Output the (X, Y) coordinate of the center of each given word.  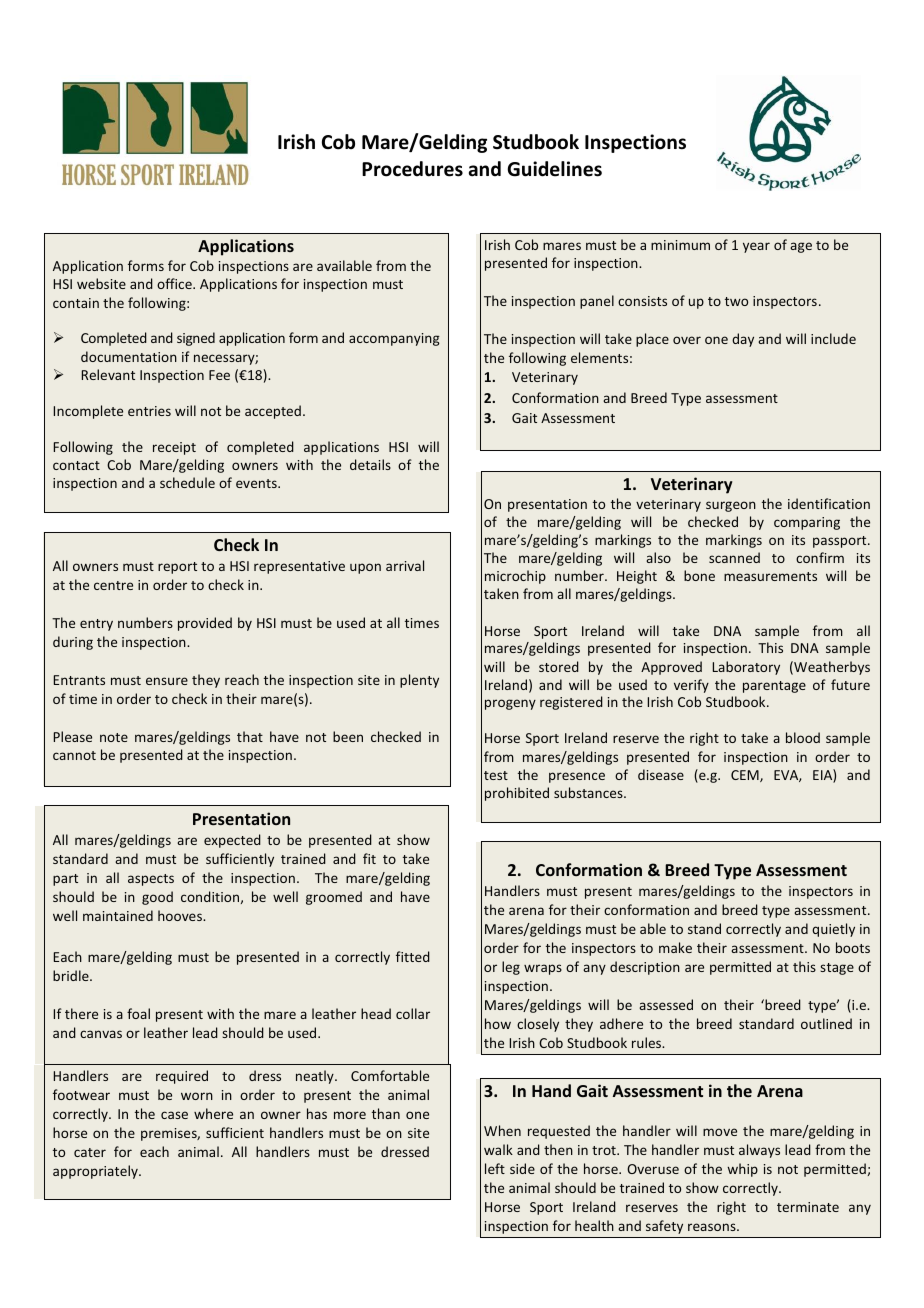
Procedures (412, 169)
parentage (774, 687)
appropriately (96, 1172)
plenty (419, 681)
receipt (174, 448)
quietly (833, 930)
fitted (413, 956)
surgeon (731, 506)
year (756, 247)
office (175, 283)
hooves (181, 915)
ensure (167, 681)
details (370, 464)
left (495, 1168)
